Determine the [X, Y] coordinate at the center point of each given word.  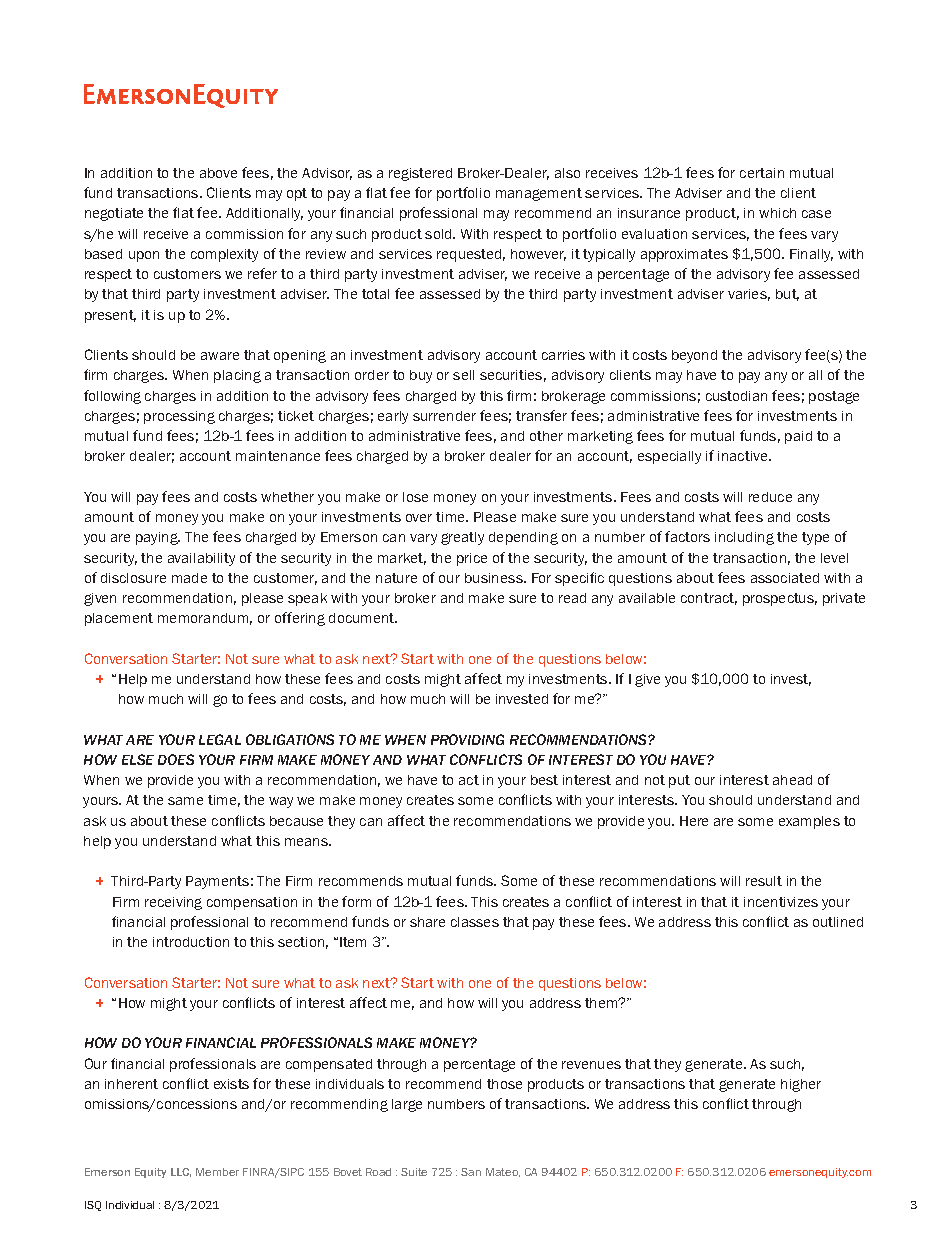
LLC [181, 1172]
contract [709, 599]
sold [439, 234]
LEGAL [220, 739]
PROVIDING [467, 739]
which [777, 213]
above [218, 173]
